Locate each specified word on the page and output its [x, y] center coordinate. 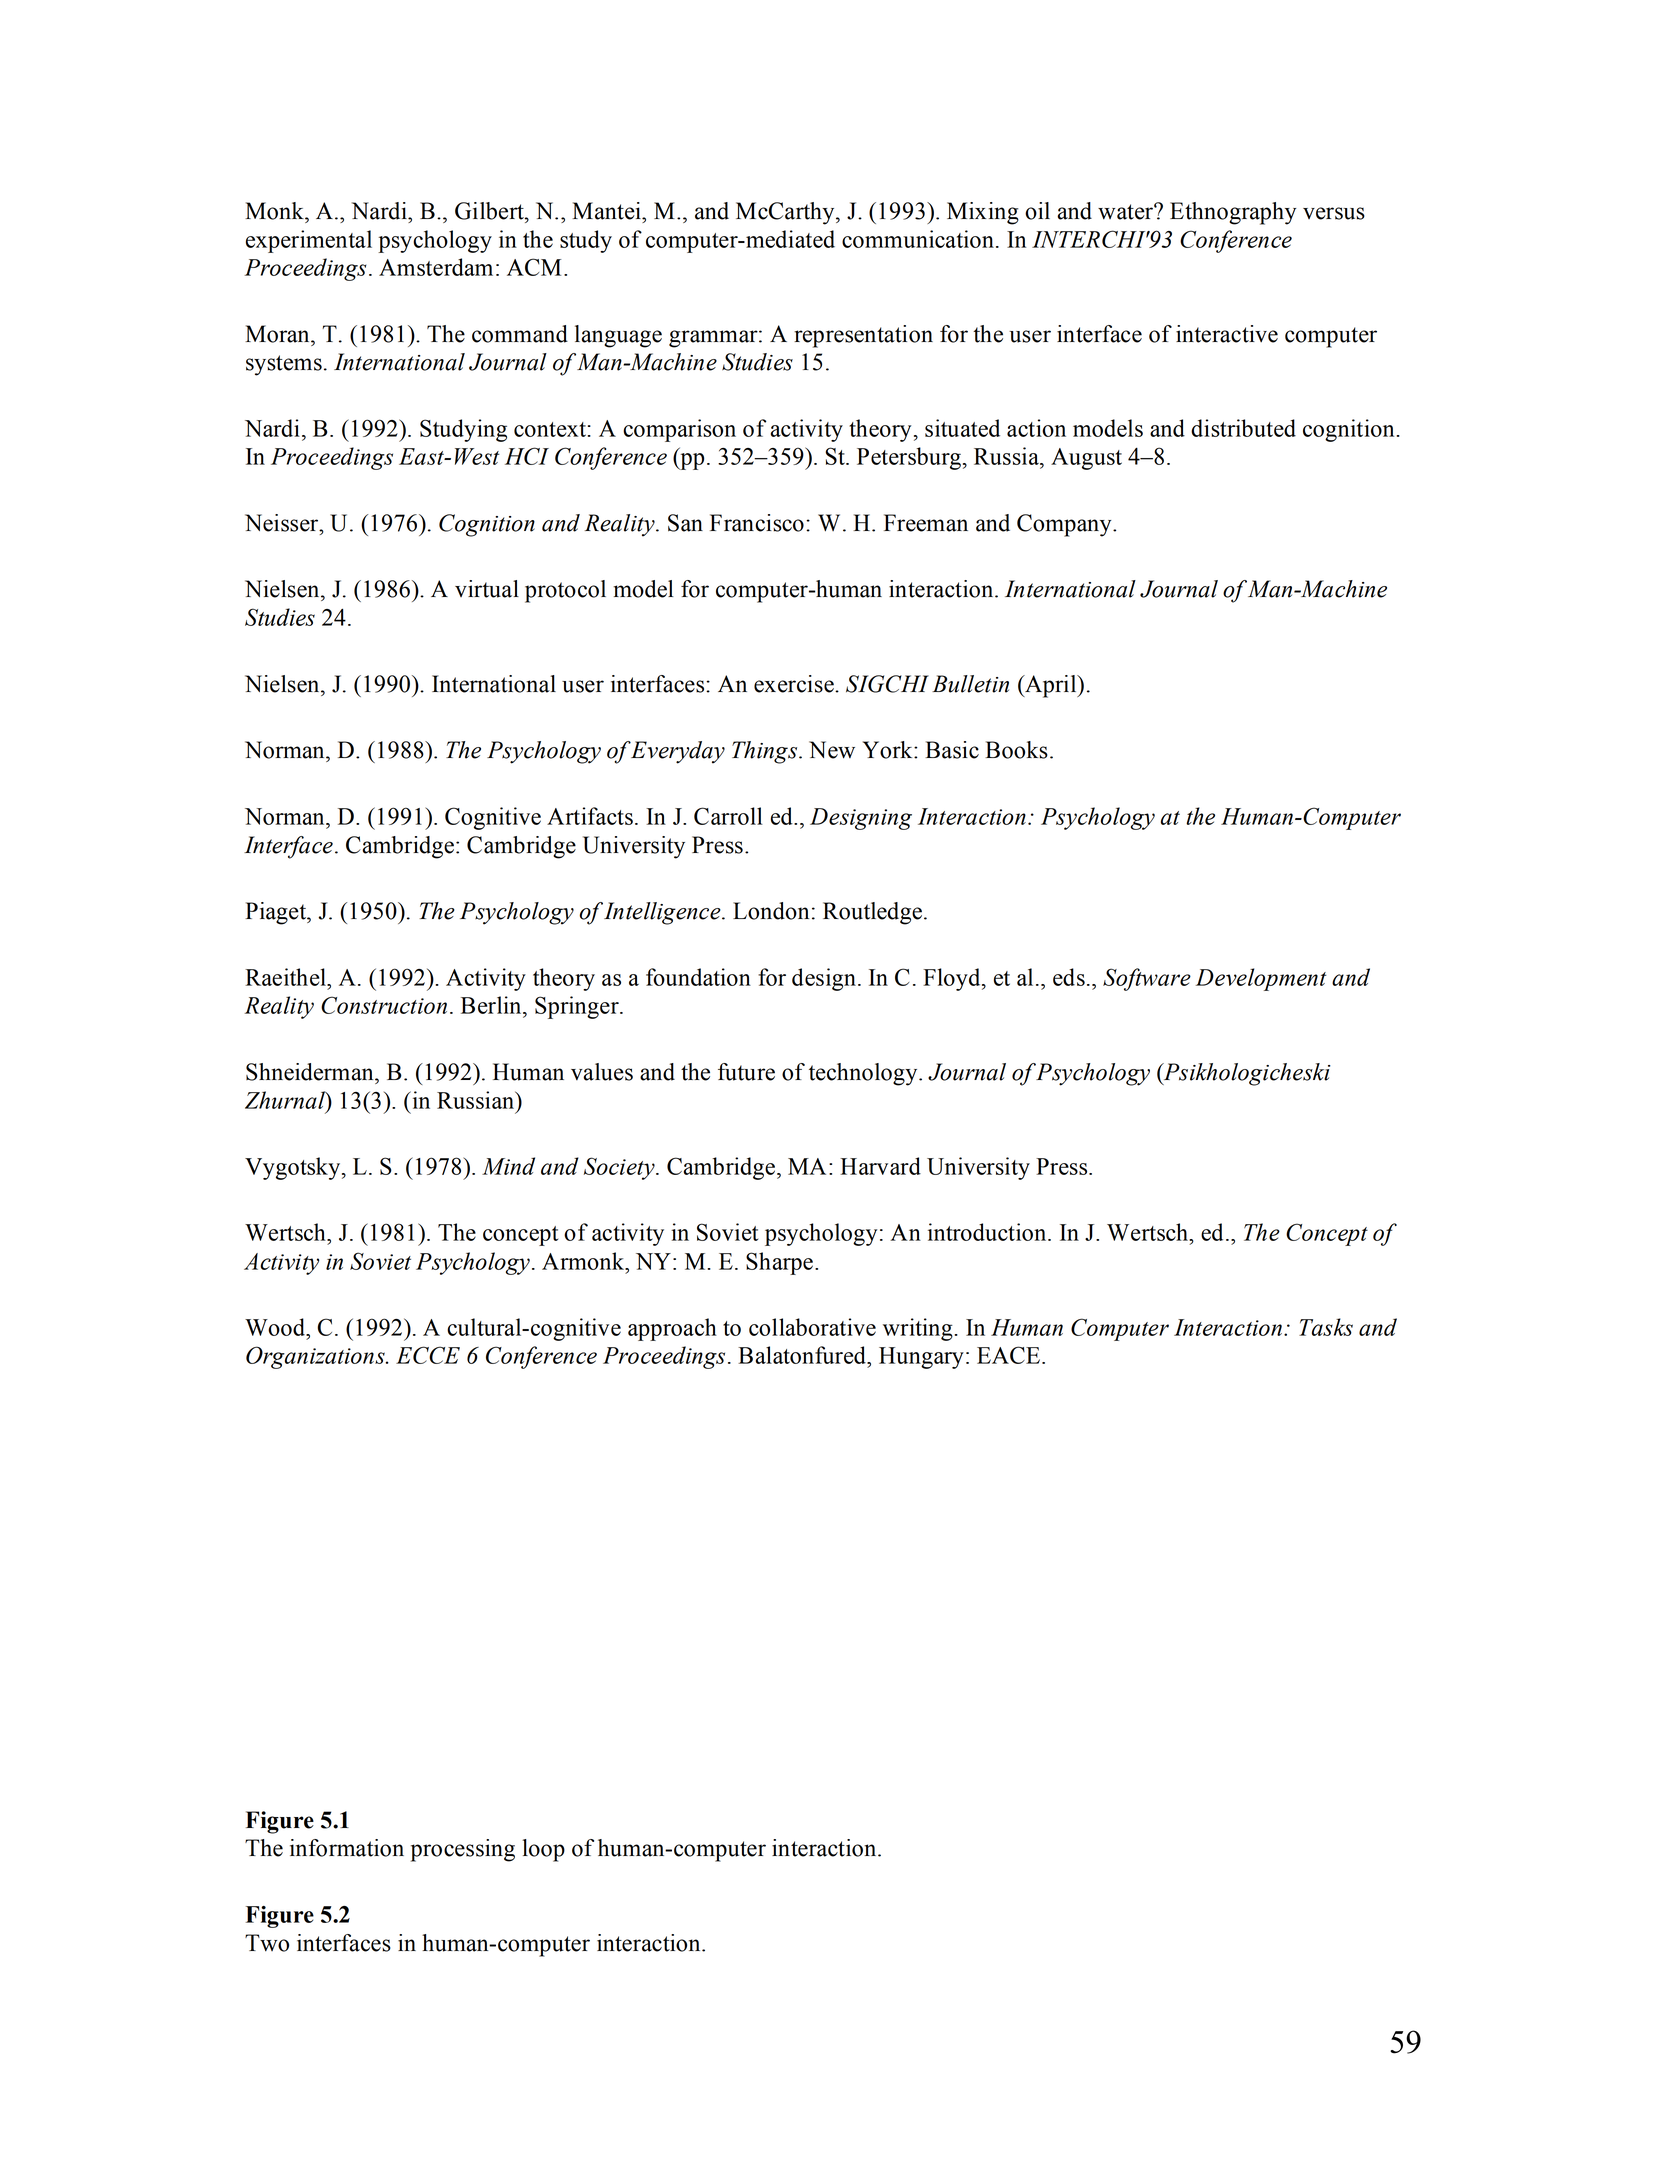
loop [543, 1850]
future [746, 1072]
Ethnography [1233, 213]
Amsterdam [436, 267]
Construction [384, 1005]
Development [1261, 979]
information [347, 1848]
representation [863, 336]
